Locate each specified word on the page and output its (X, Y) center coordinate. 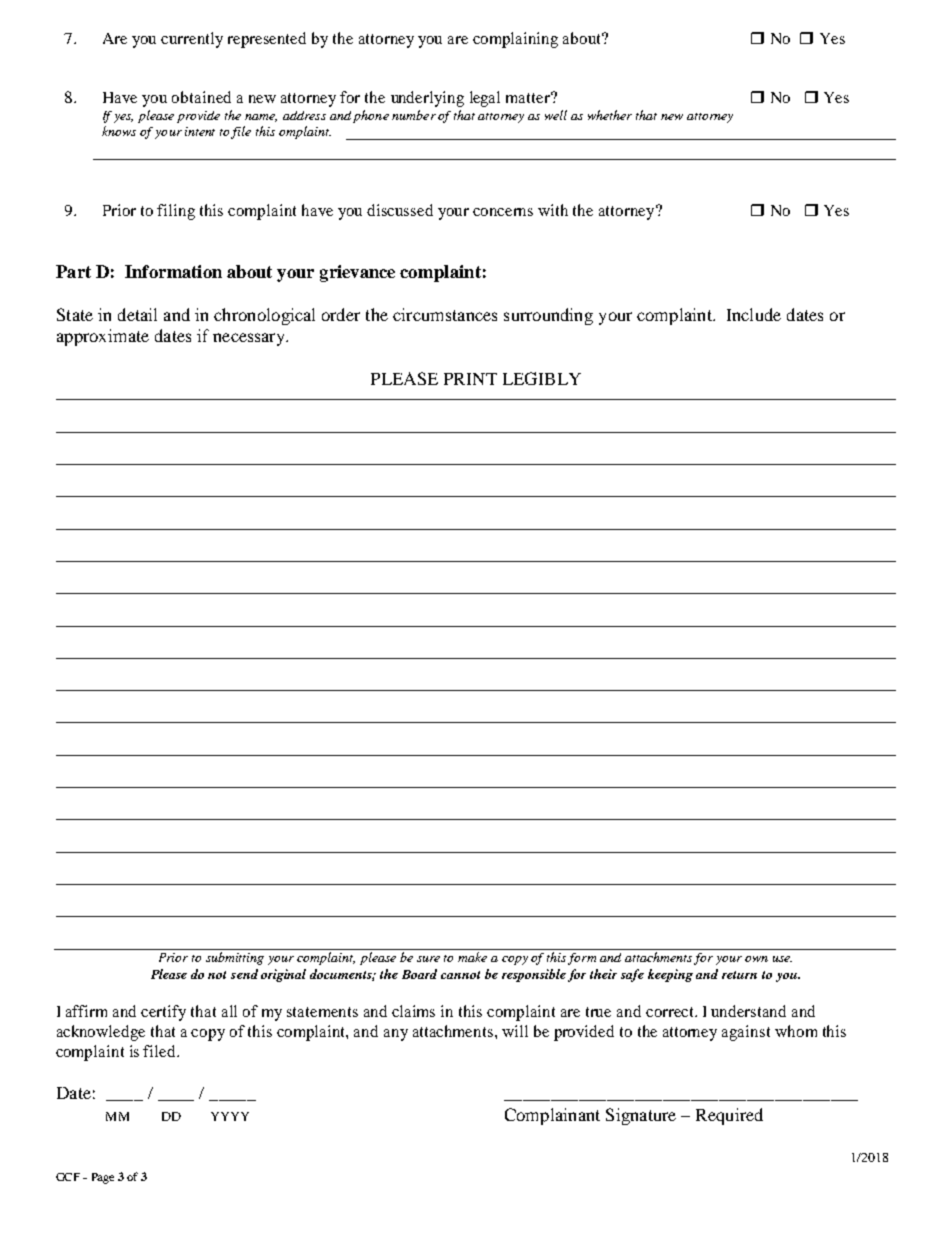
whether (610, 115)
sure (428, 959)
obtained (201, 97)
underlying (427, 99)
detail (137, 314)
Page (103, 1178)
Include (754, 314)
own (756, 959)
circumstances (445, 314)
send (244, 974)
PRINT (470, 379)
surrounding (548, 316)
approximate (103, 337)
